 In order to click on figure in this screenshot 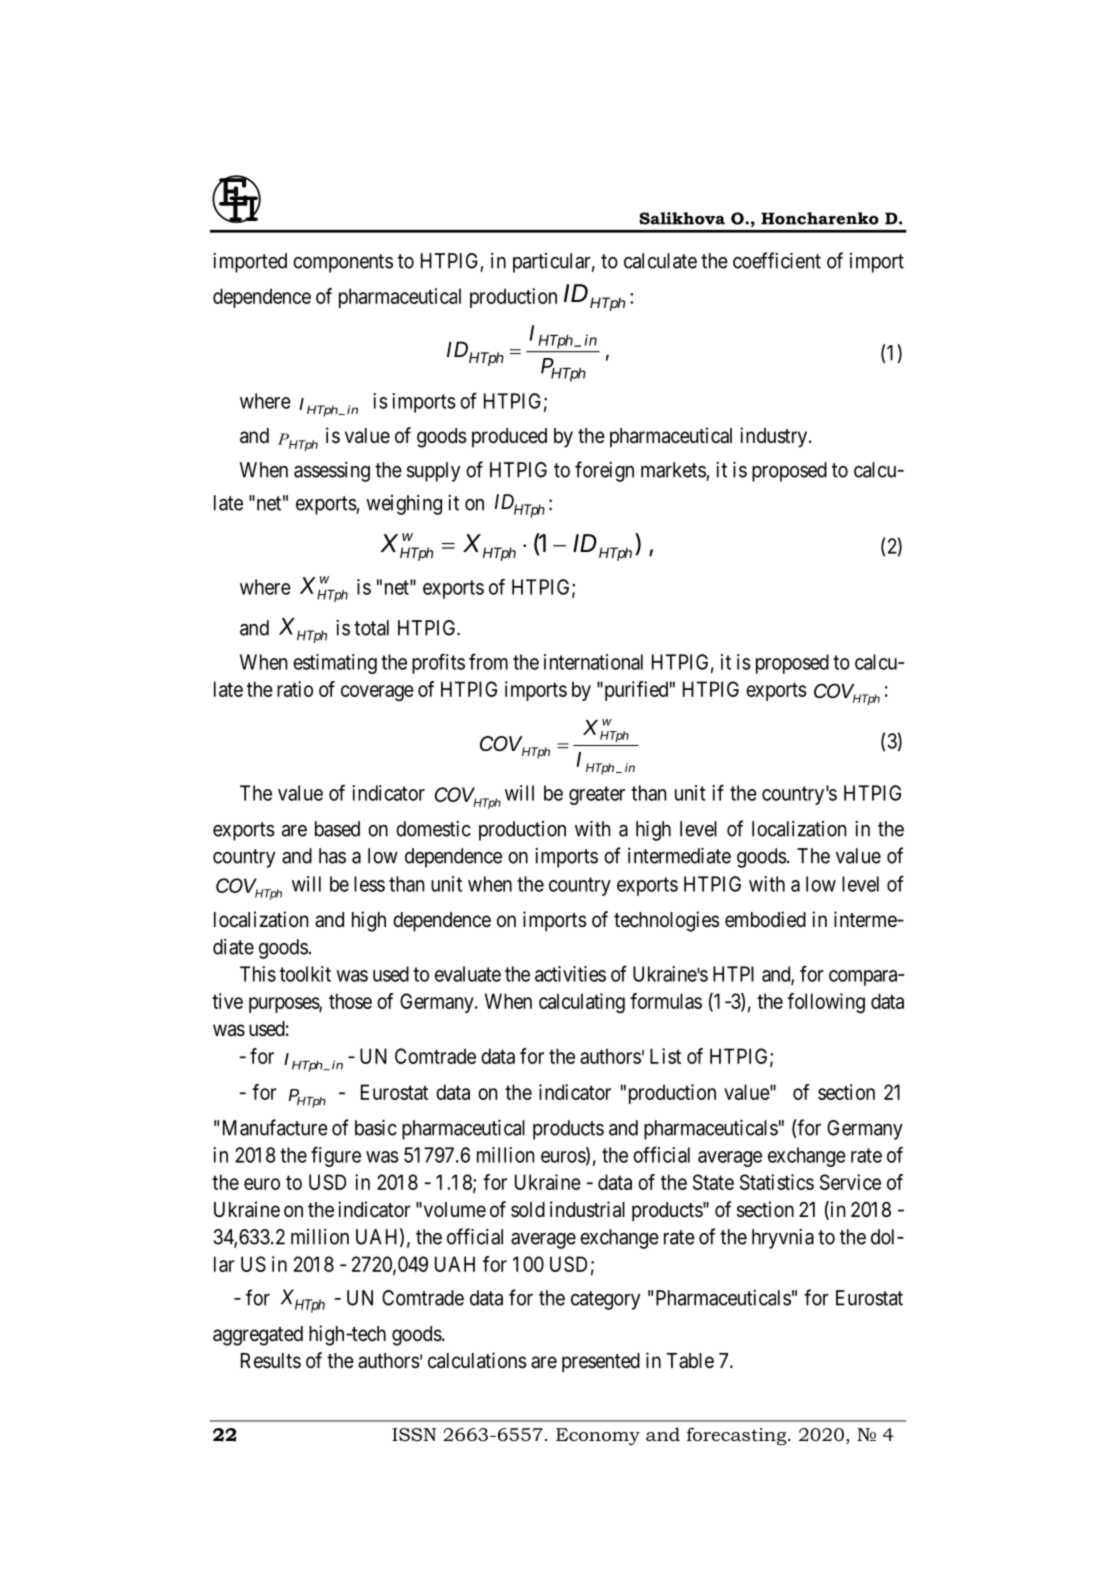, I will do `click(336, 1156)`.
